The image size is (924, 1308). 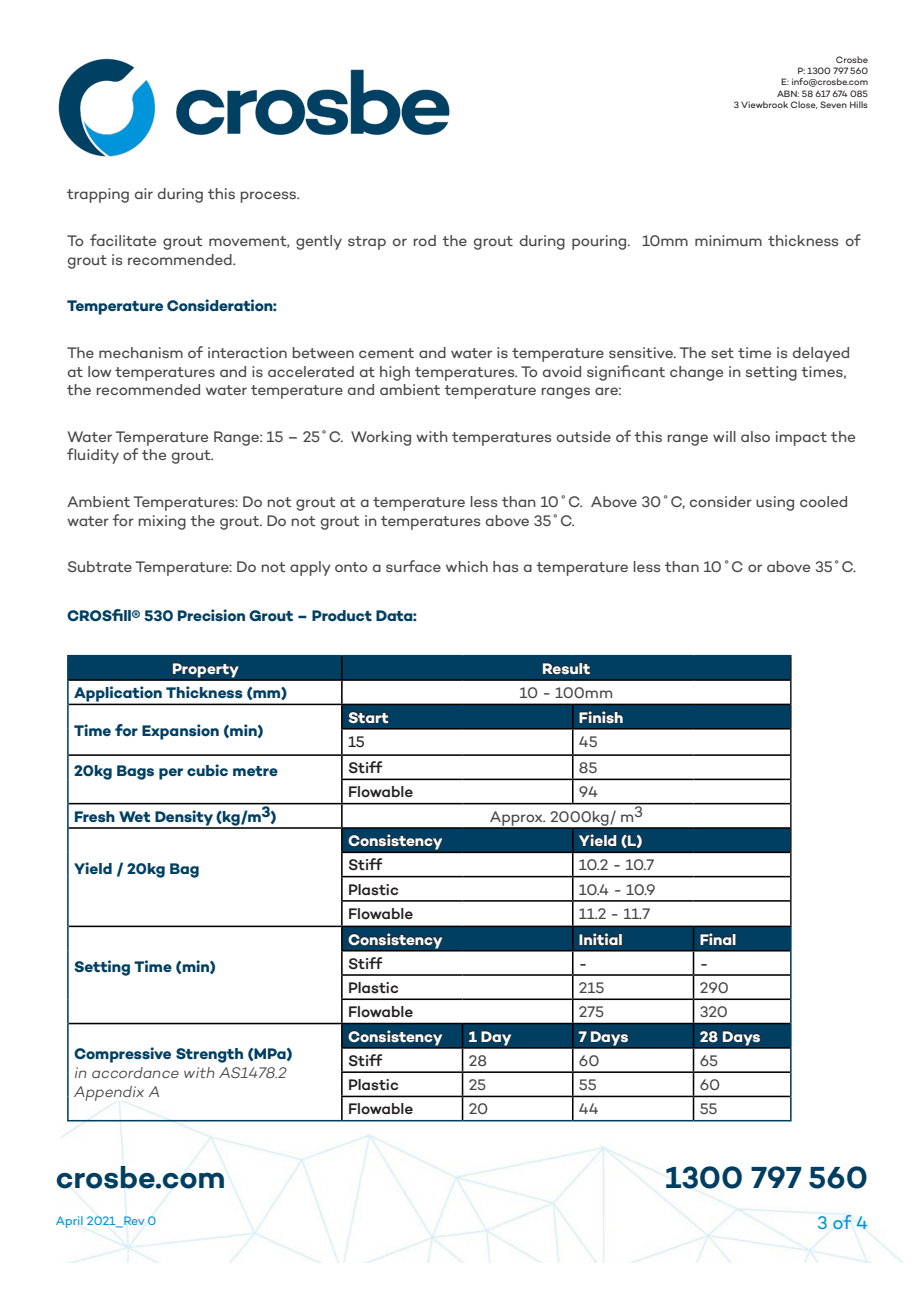 What do you see at coordinates (718, 939) in the screenshot?
I see `Final` at bounding box center [718, 939].
